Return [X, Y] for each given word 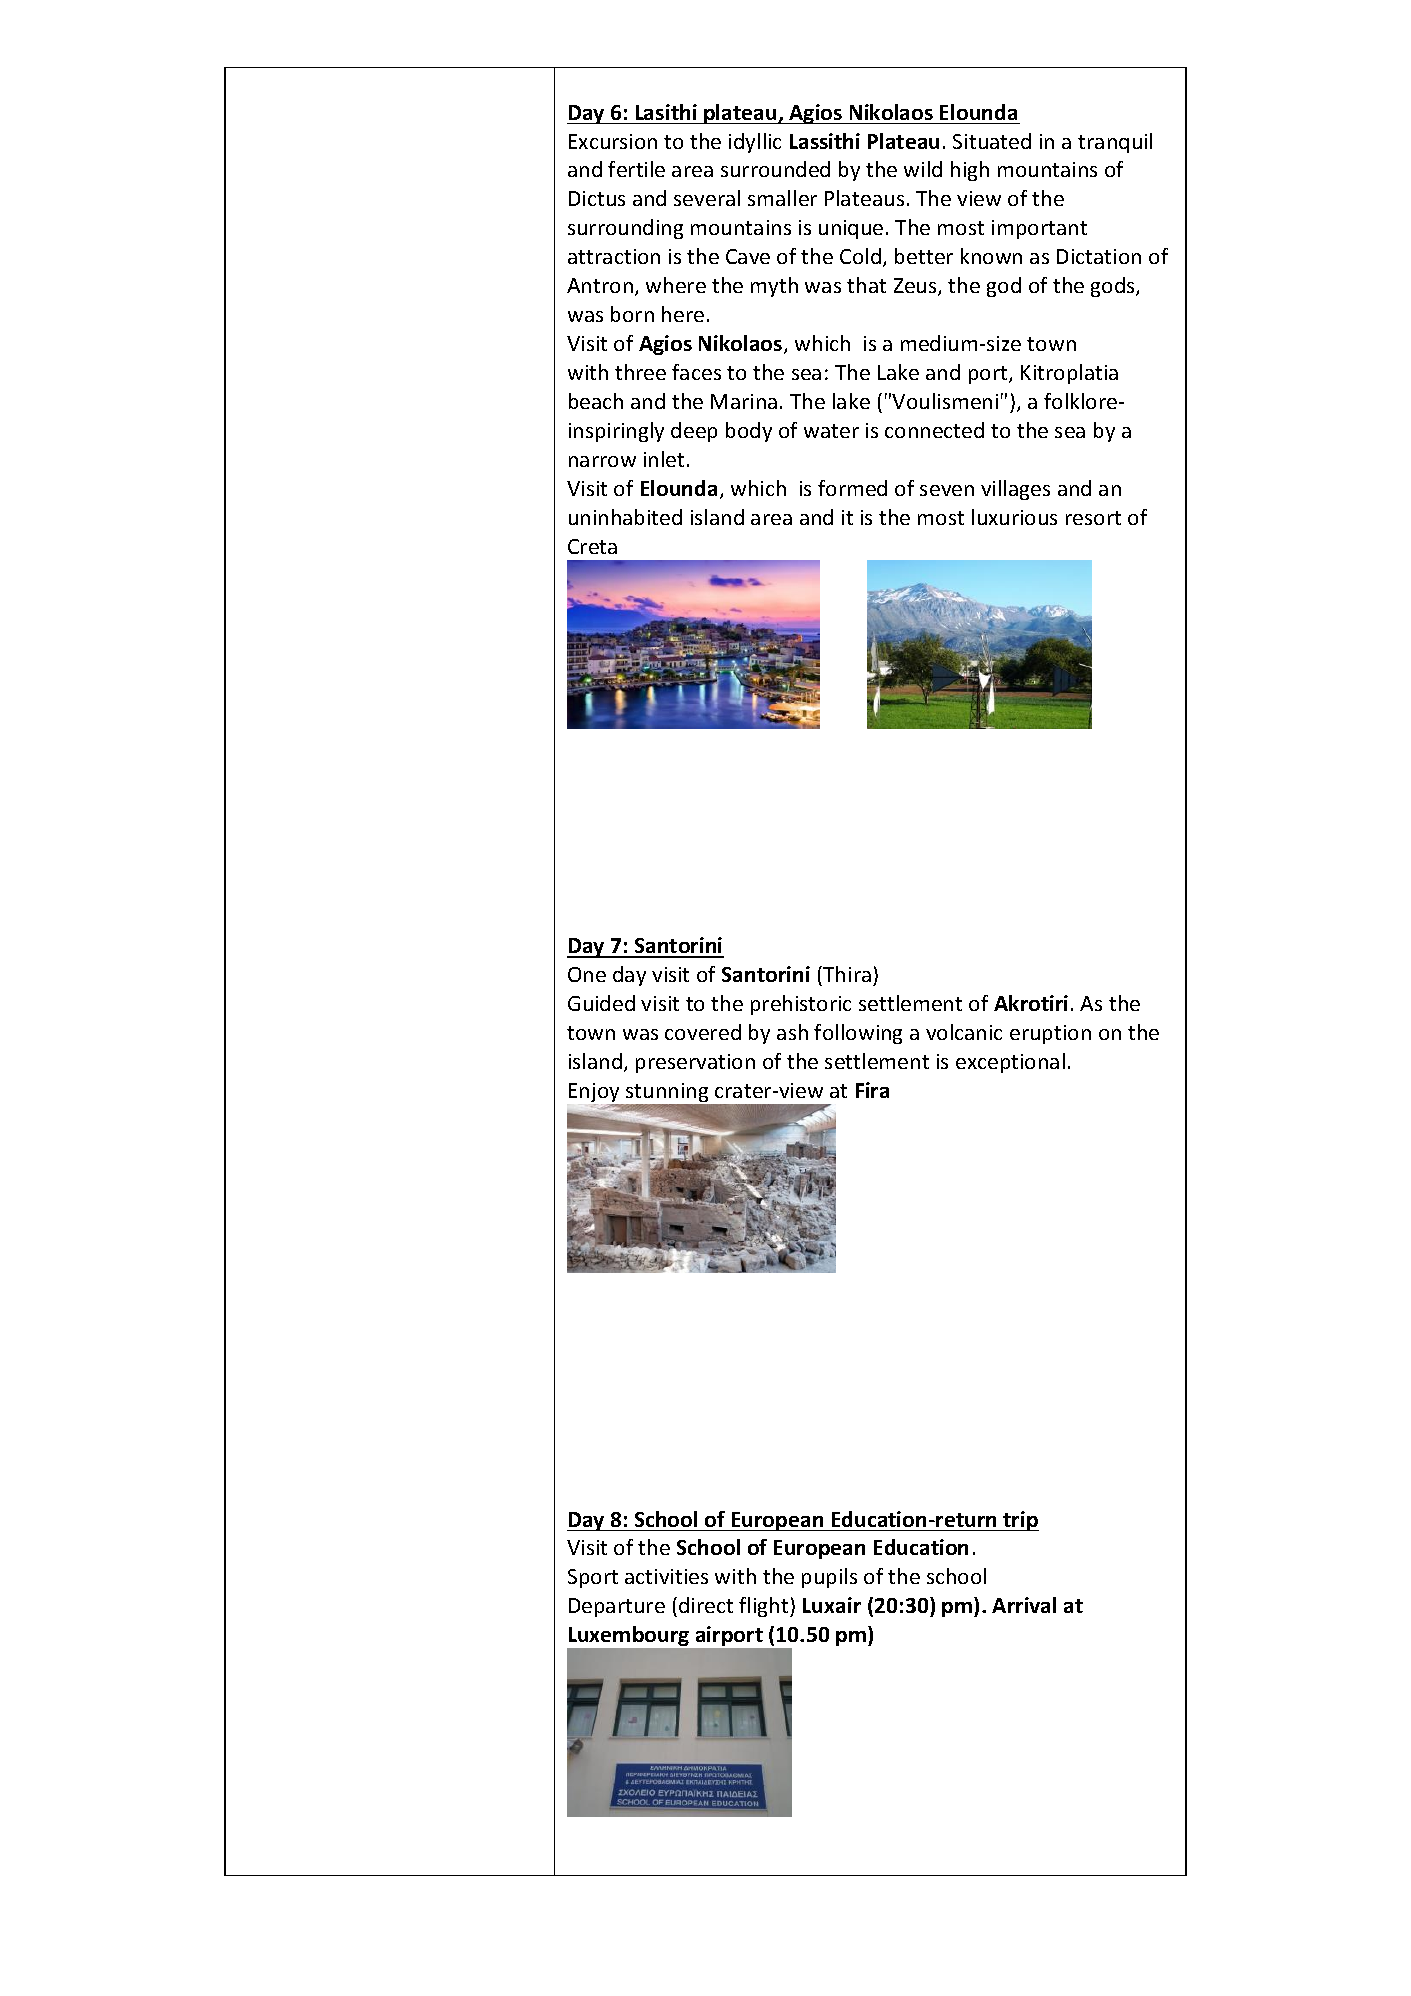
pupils [829, 1578]
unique [851, 229]
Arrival [1024, 1605]
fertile [636, 169]
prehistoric [801, 1005]
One [587, 974]
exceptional [1010, 1063]
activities [666, 1576]
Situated [992, 141]
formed [852, 488]
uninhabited [625, 517]
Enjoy [595, 1094]
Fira [872, 1090]
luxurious [1014, 517]
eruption [1050, 1034]
